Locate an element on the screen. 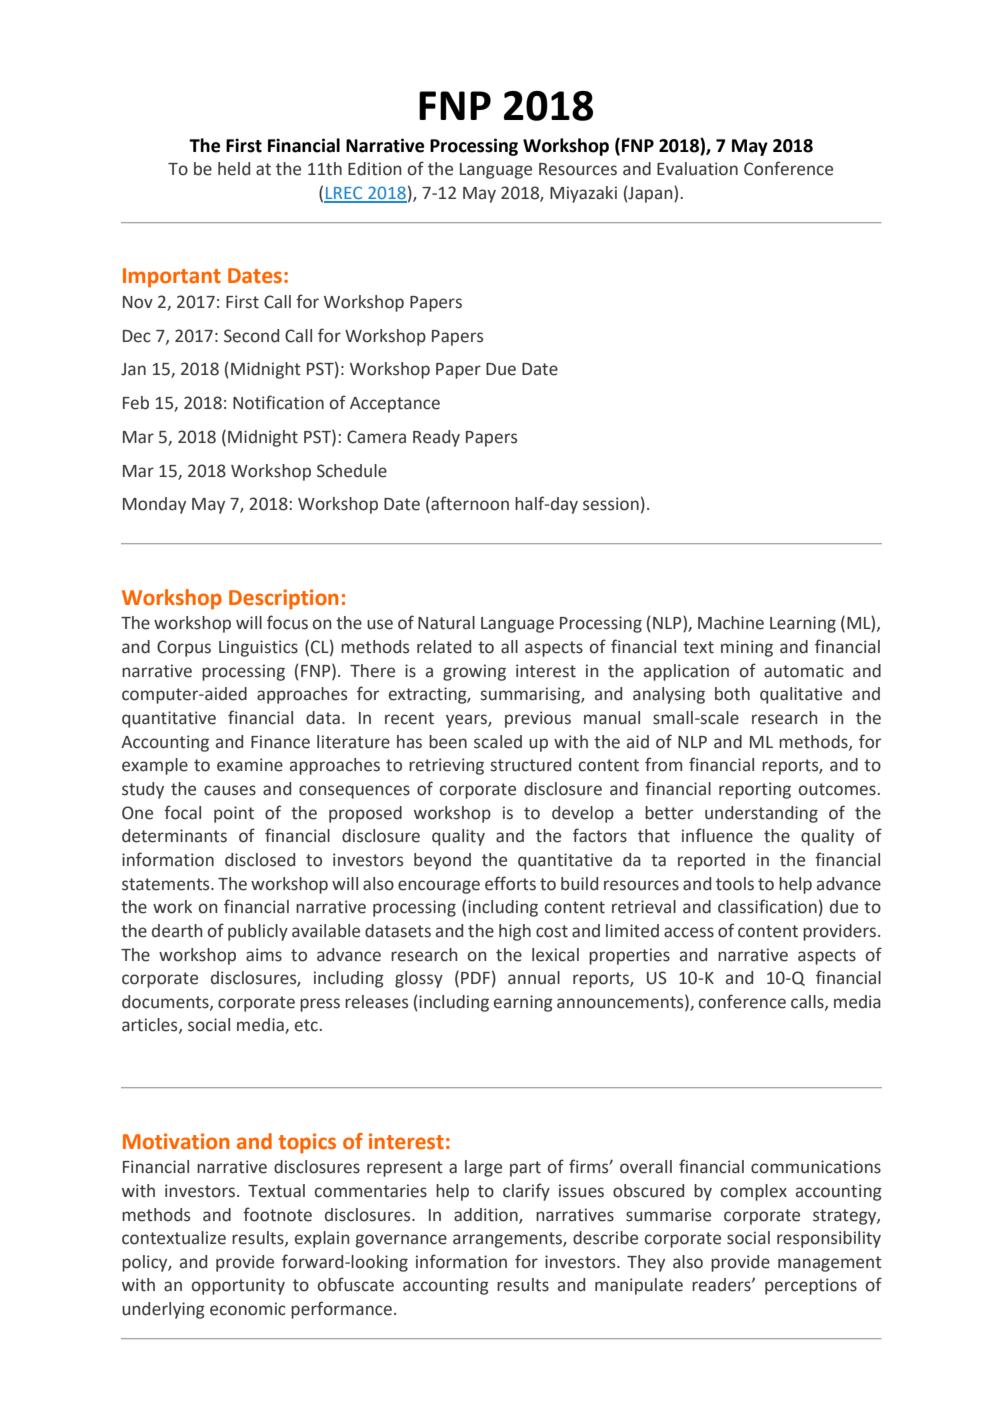  session is located at coordinates (611, 504).
